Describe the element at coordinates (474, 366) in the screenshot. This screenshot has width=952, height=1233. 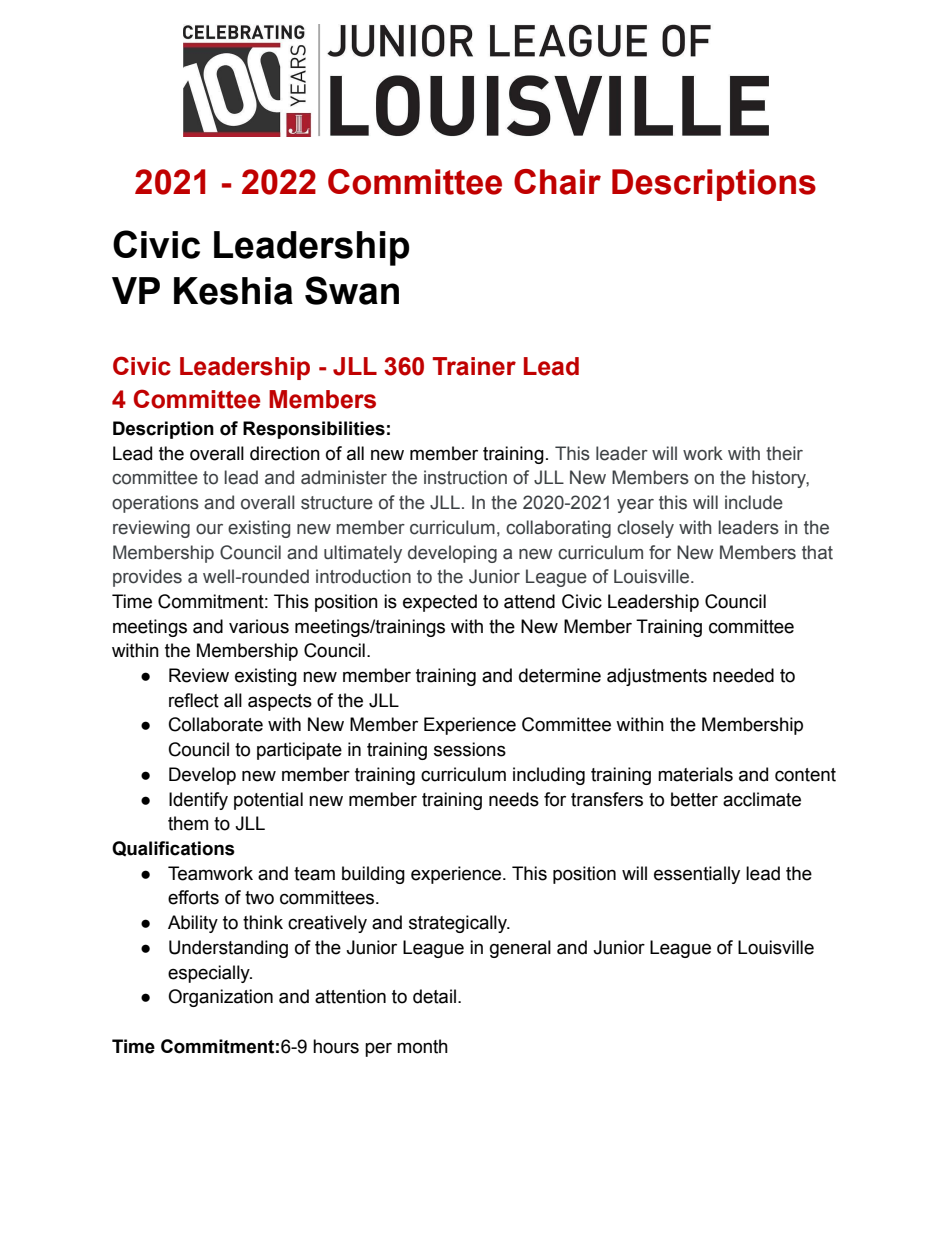
I see `Trainer` at that location.
